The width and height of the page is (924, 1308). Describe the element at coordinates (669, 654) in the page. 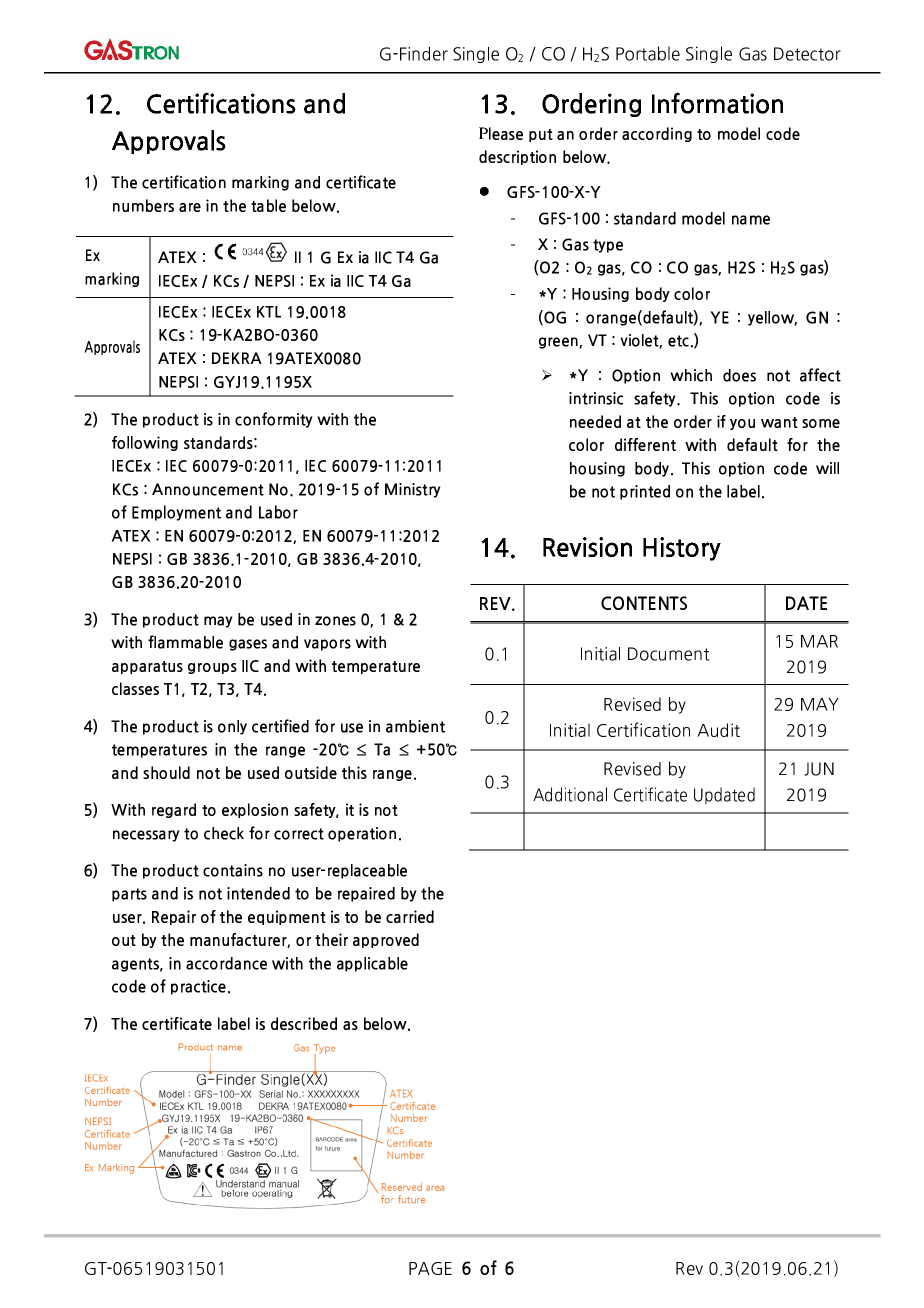

I see `Document` at that location.
